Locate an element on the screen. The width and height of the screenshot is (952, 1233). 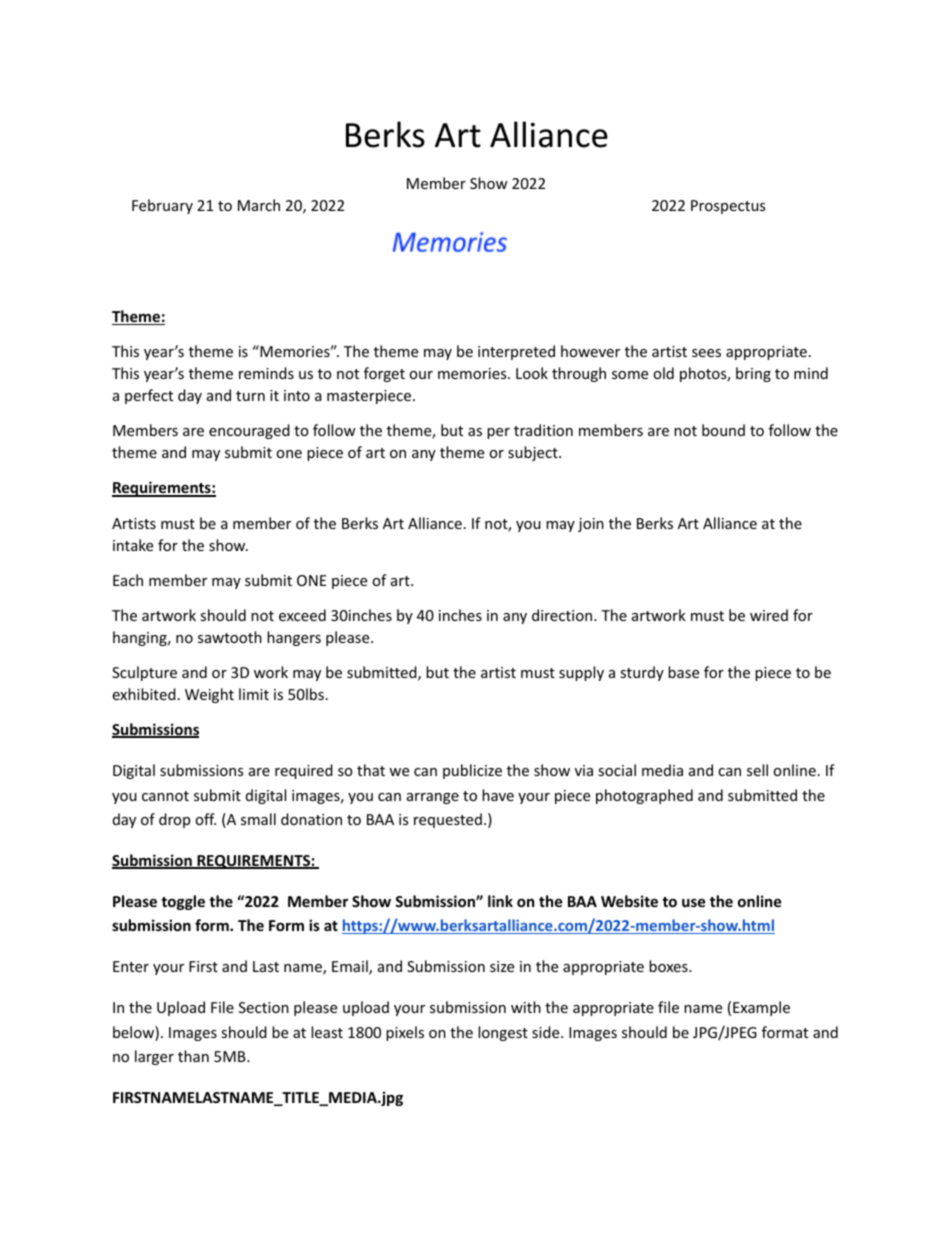
subject is located at coordinates (534, 453).
